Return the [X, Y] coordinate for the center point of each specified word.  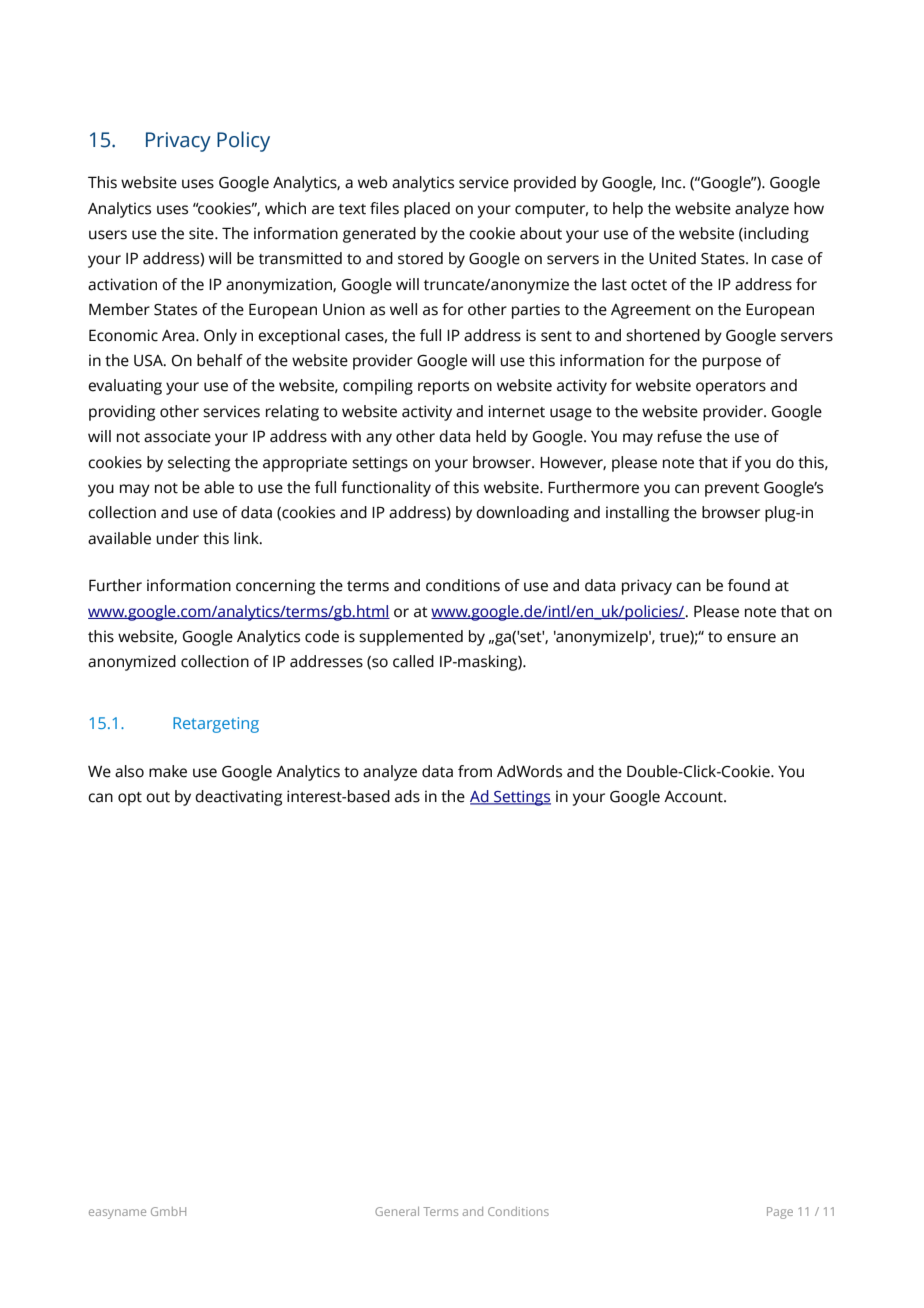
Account [694, 797]
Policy [243, 141]
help [628, 210]
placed [427, 210]
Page [780, 1213]
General [397, 1211]
